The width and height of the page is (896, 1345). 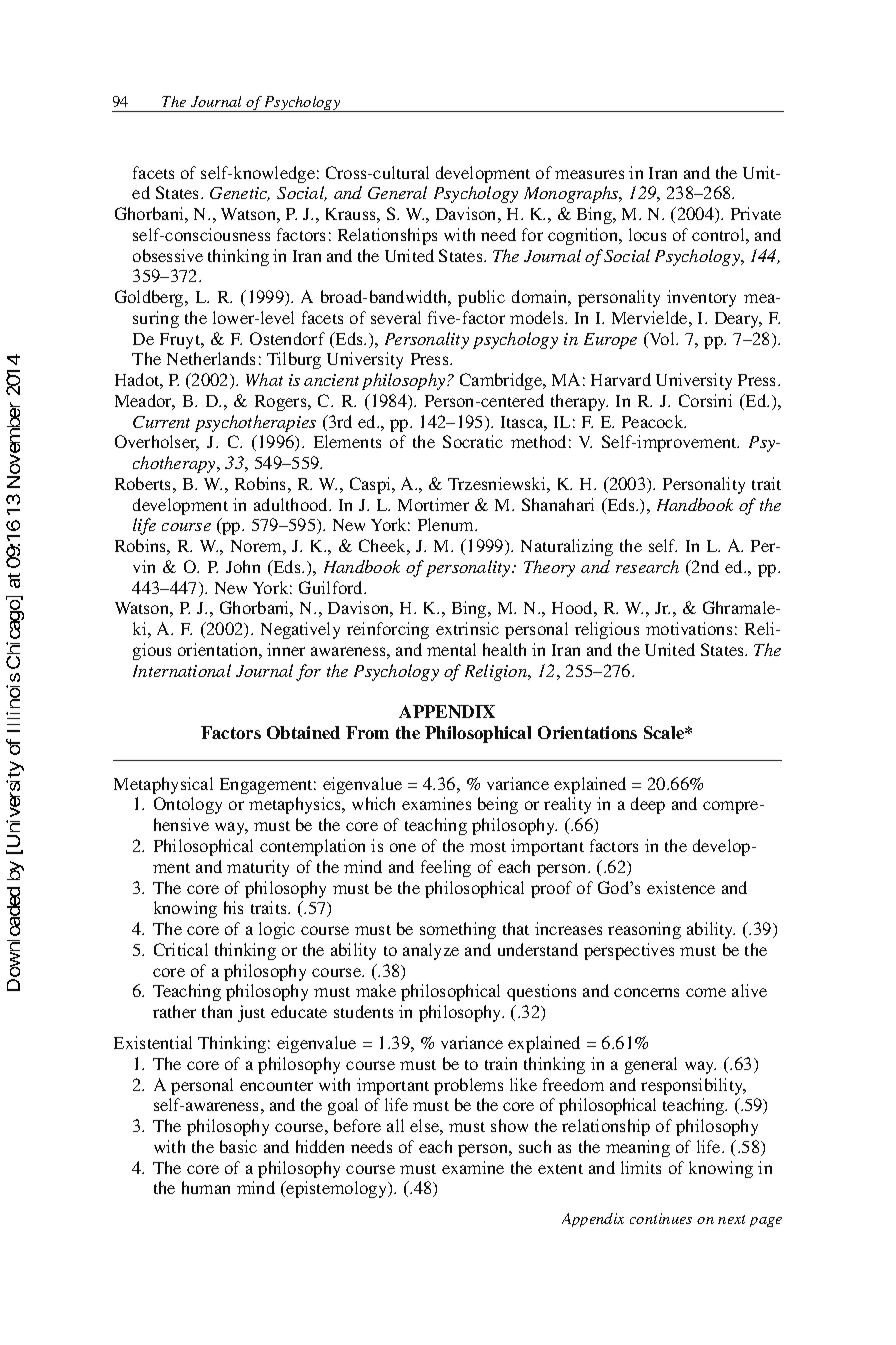 I want to click on Genetic, so click(x=240, y=194).
